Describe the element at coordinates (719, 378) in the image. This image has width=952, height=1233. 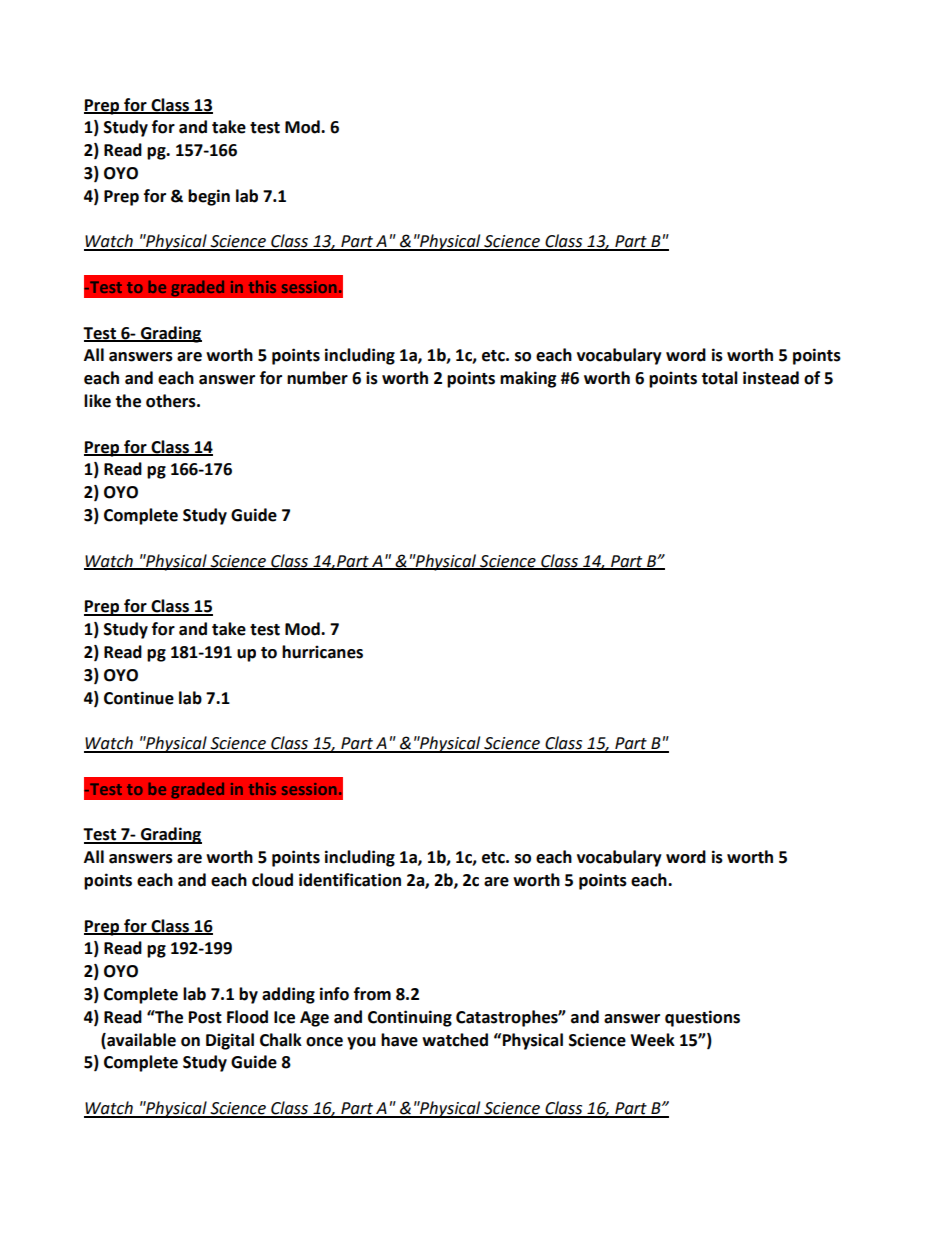
I see `total` at that location.
